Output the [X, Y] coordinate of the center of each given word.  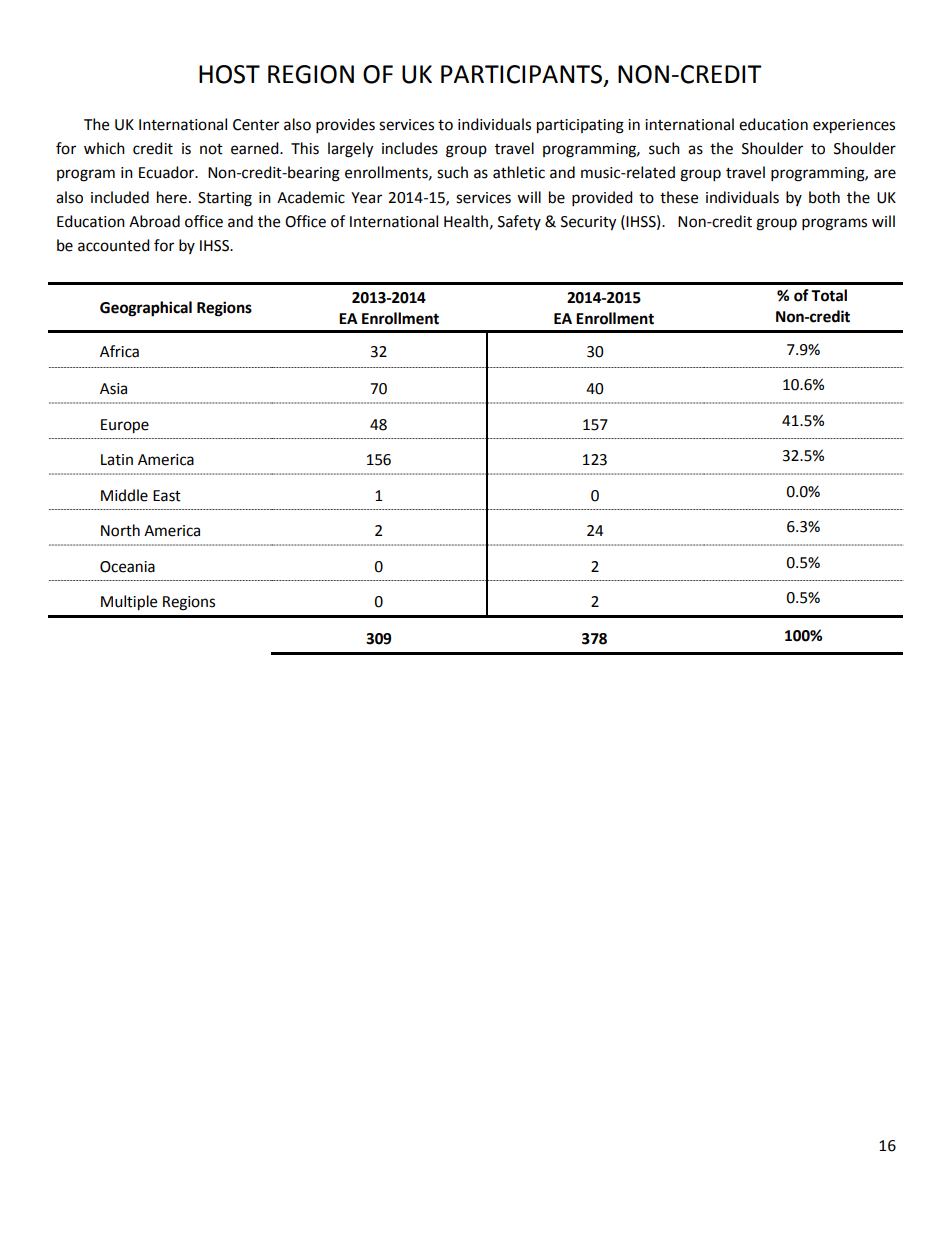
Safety [519, 222]
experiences [854, 126]
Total [829, 295]
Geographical [146, 309]
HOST [229, 74]
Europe [125, 426]
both [824, 197]
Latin [117, 460]
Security [588, 223]
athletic [519, 172]
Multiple [129, 603]
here [172, 197]
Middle [124, 495]
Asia [113, 389]
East [167, 496]
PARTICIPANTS [523, 75]
